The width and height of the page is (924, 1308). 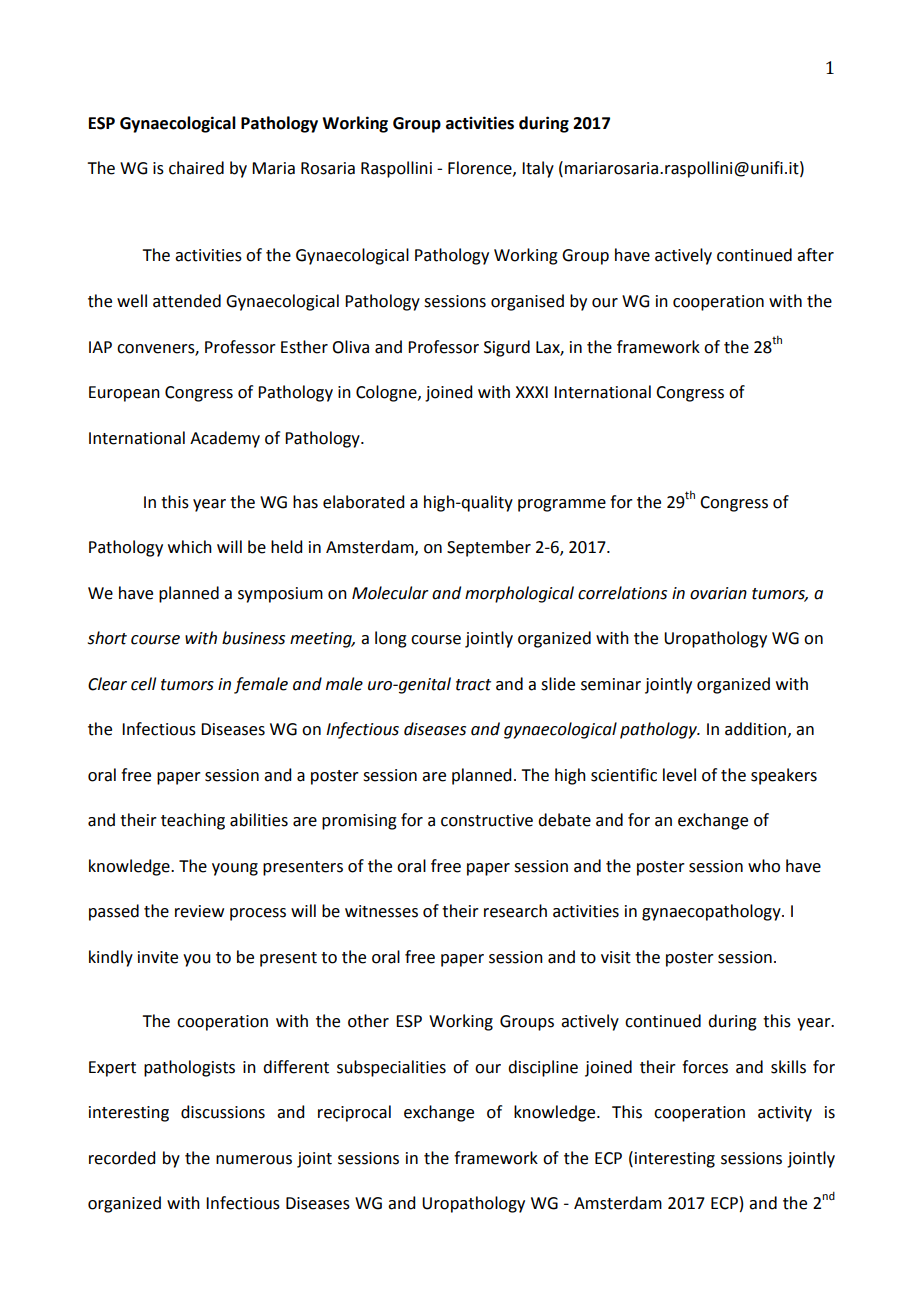 What do you see at coordinates (196, 168) in the page?
I see `chaired` at bounding box center [196, 168].
